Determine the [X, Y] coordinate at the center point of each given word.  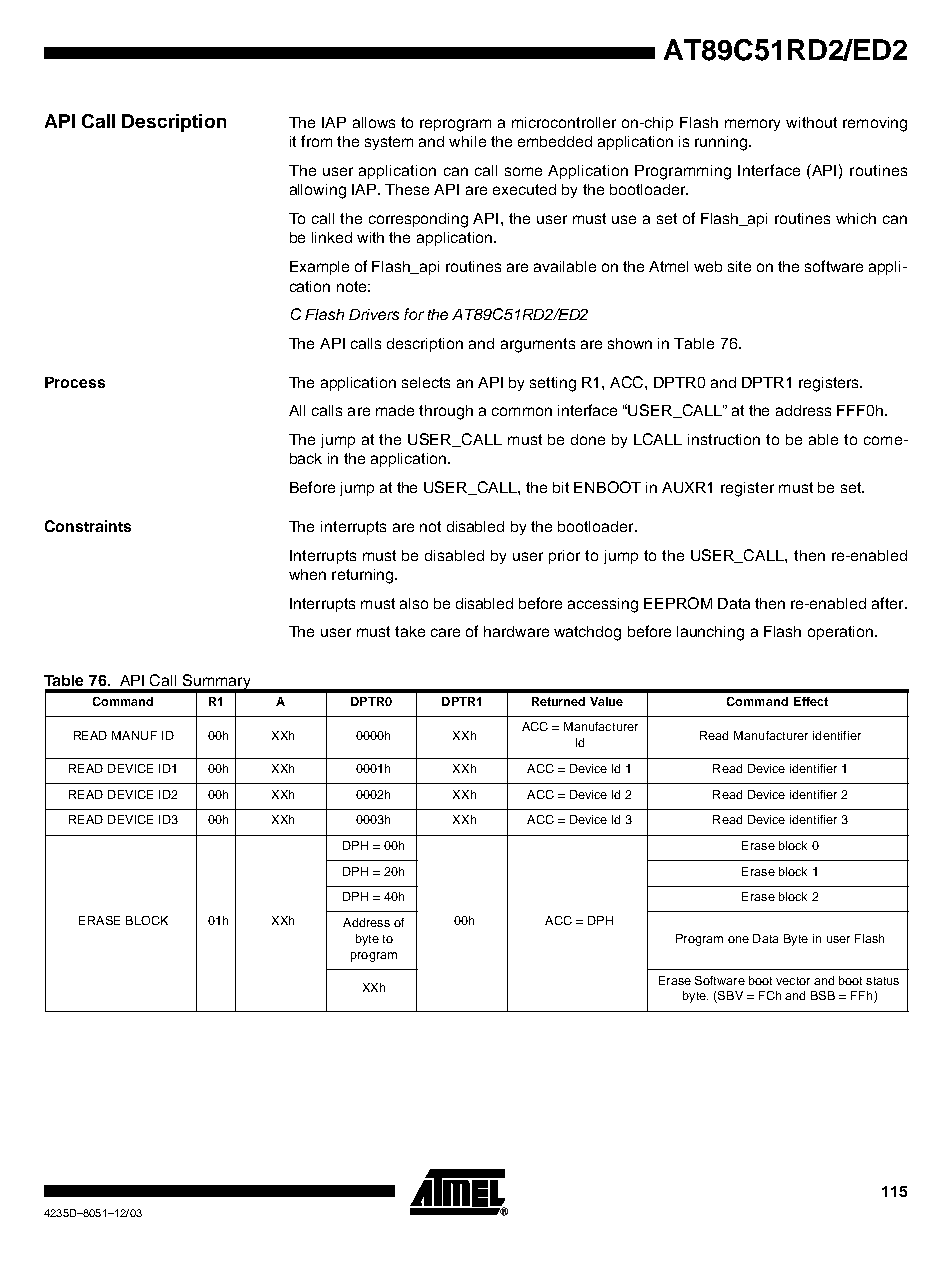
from [316, 141]
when [307, 574]
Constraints [88, 526]
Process [75, 382]
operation [840, 633]
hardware [516, 631]
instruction [724, 439]
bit [561, 487]
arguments [538, 345]
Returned [558, 701]
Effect [811, 701]
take [410, 631]
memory [752, 125]
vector [793, 981]
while [467, 141]
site [739, 266]
